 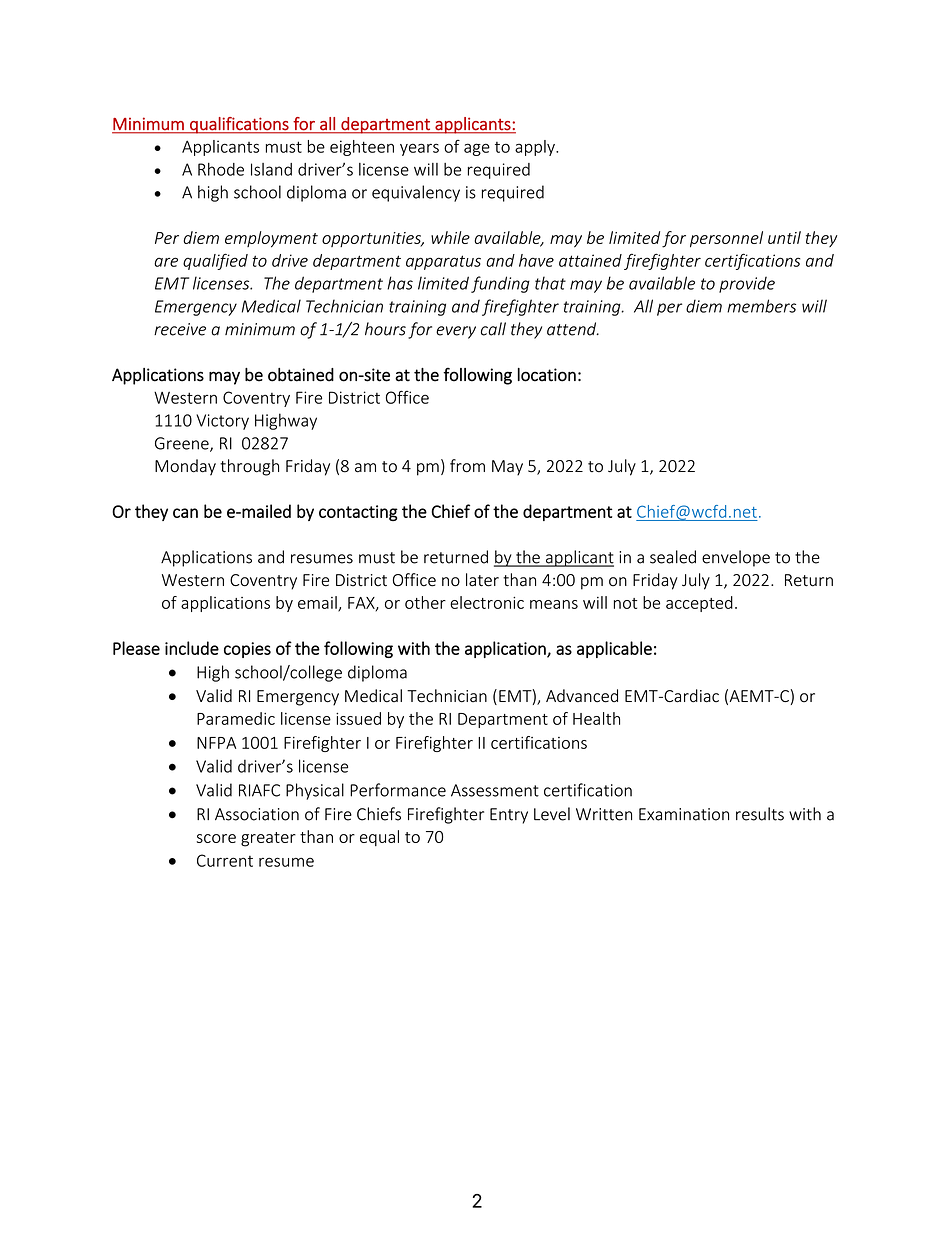 What do you see at coordinates (477, 149) in the screenshot?
I see `age` at bounding box center [477, 149].
